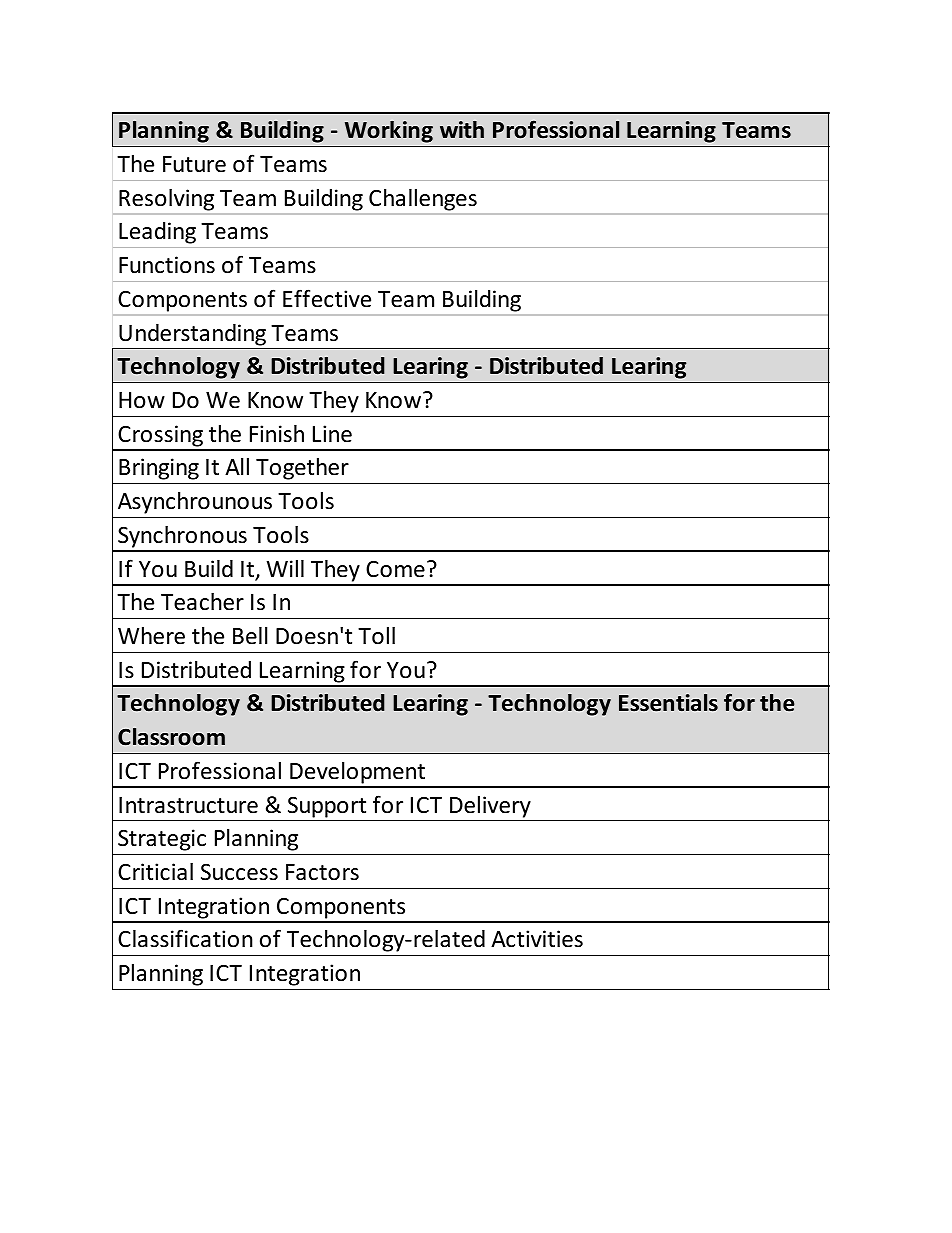  Describe the element at coordinates (202, 602) in the image. I see `Teacher` at that location.
